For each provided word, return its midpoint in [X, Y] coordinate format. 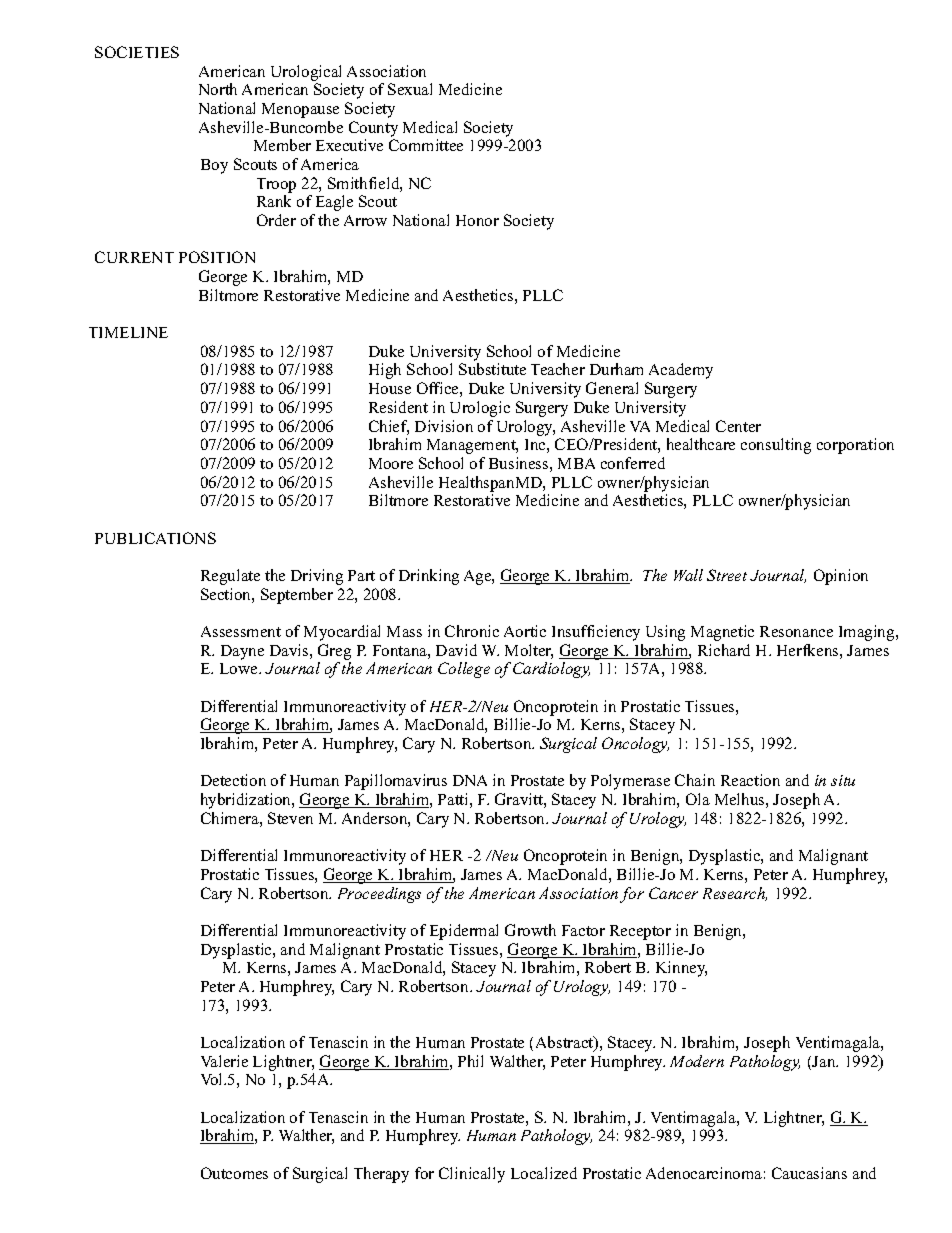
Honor [477, 220]
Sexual [410, 89]
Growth [530, 930]
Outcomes [234, 1173]
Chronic [472, 631]
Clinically [472, 1175]
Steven [290, 818]
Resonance [796, 631]
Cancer [673, 893]
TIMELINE [128, 332]
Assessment [241, 631]
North [218, 89]
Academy [681, 371]
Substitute [492, 369]
